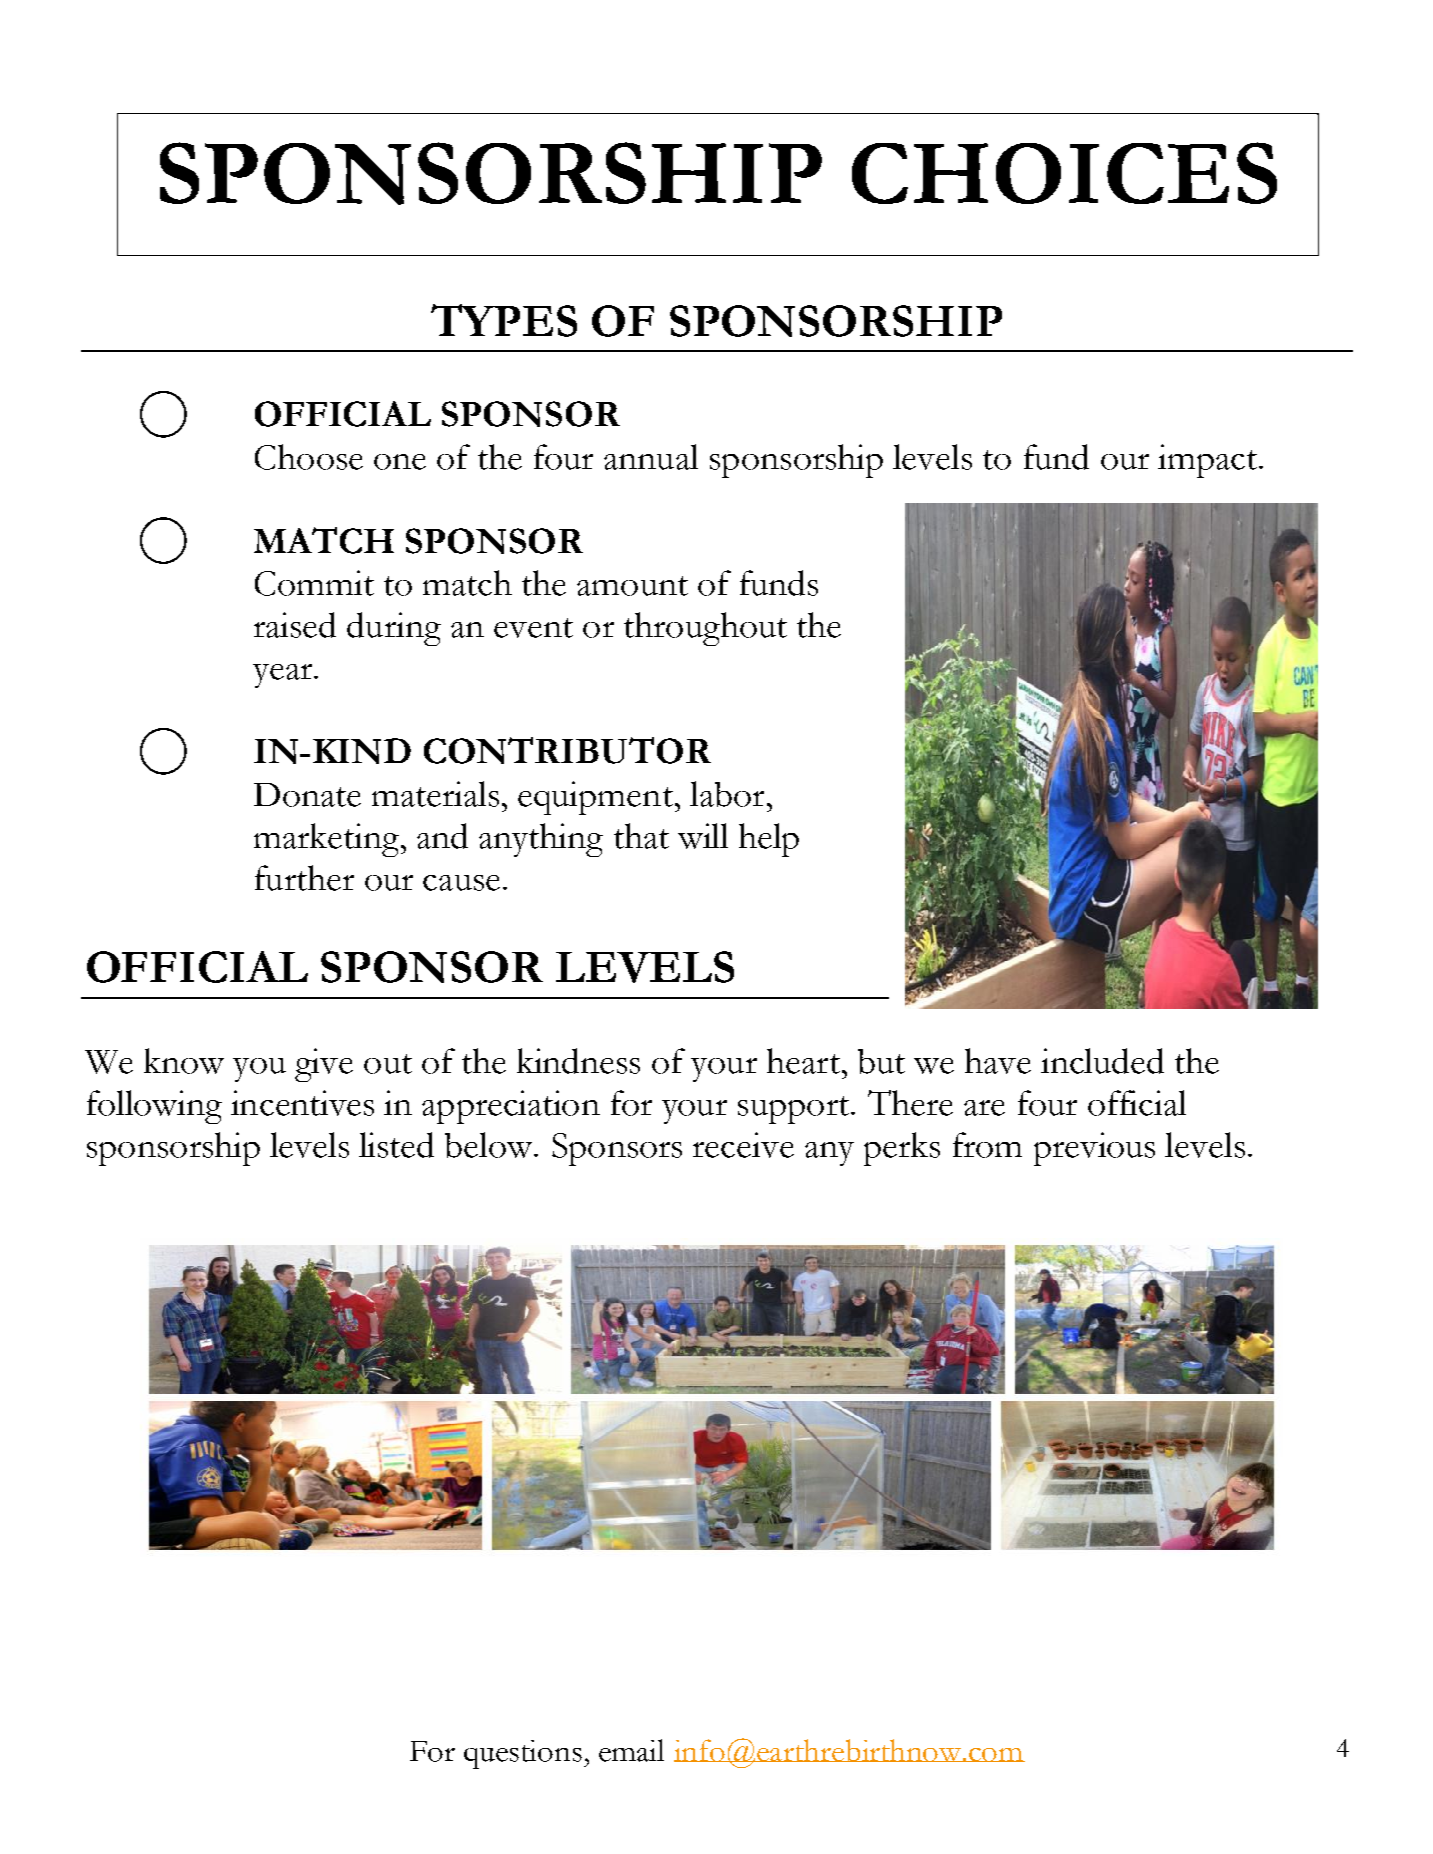 The image size is (1433, 1854). Describe the element at coordinates (651, 457) in the page. I see `annual` at that location.
